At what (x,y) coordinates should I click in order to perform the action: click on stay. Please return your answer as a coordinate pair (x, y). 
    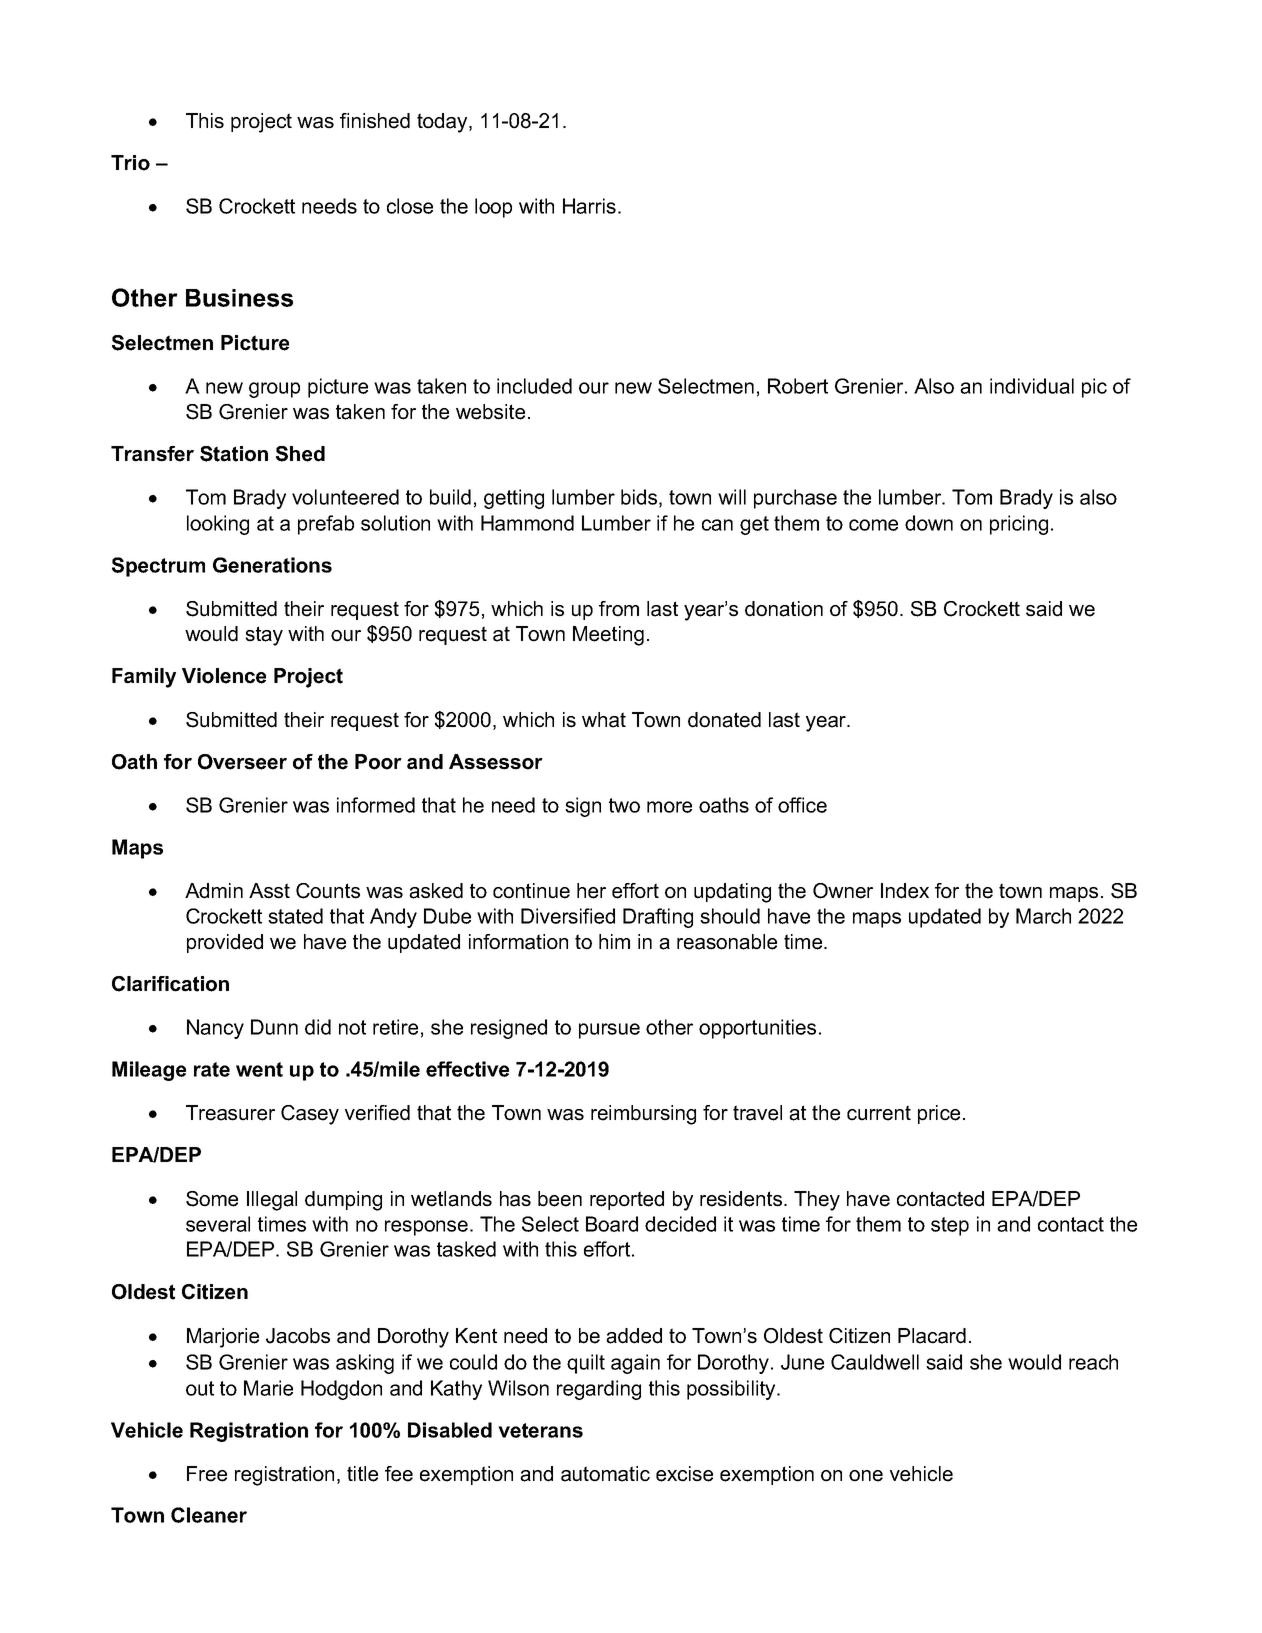
    Looking at the image, I should click on (264, 636).
